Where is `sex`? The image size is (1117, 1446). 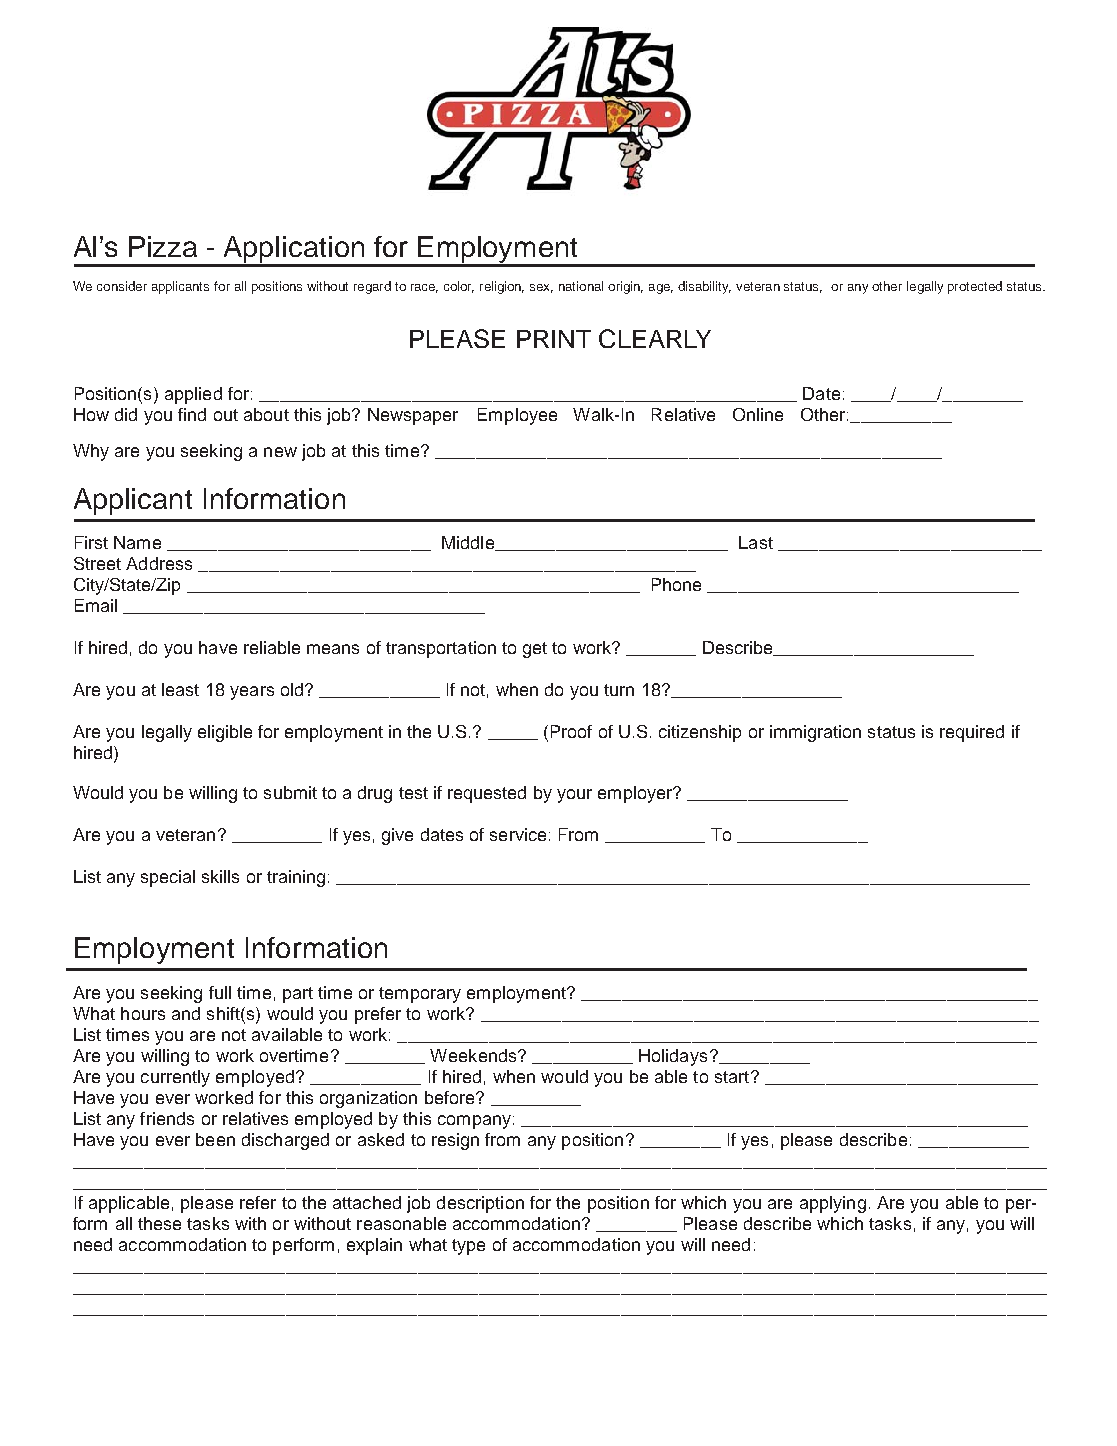 sex is located at coordinates (541, 288).
